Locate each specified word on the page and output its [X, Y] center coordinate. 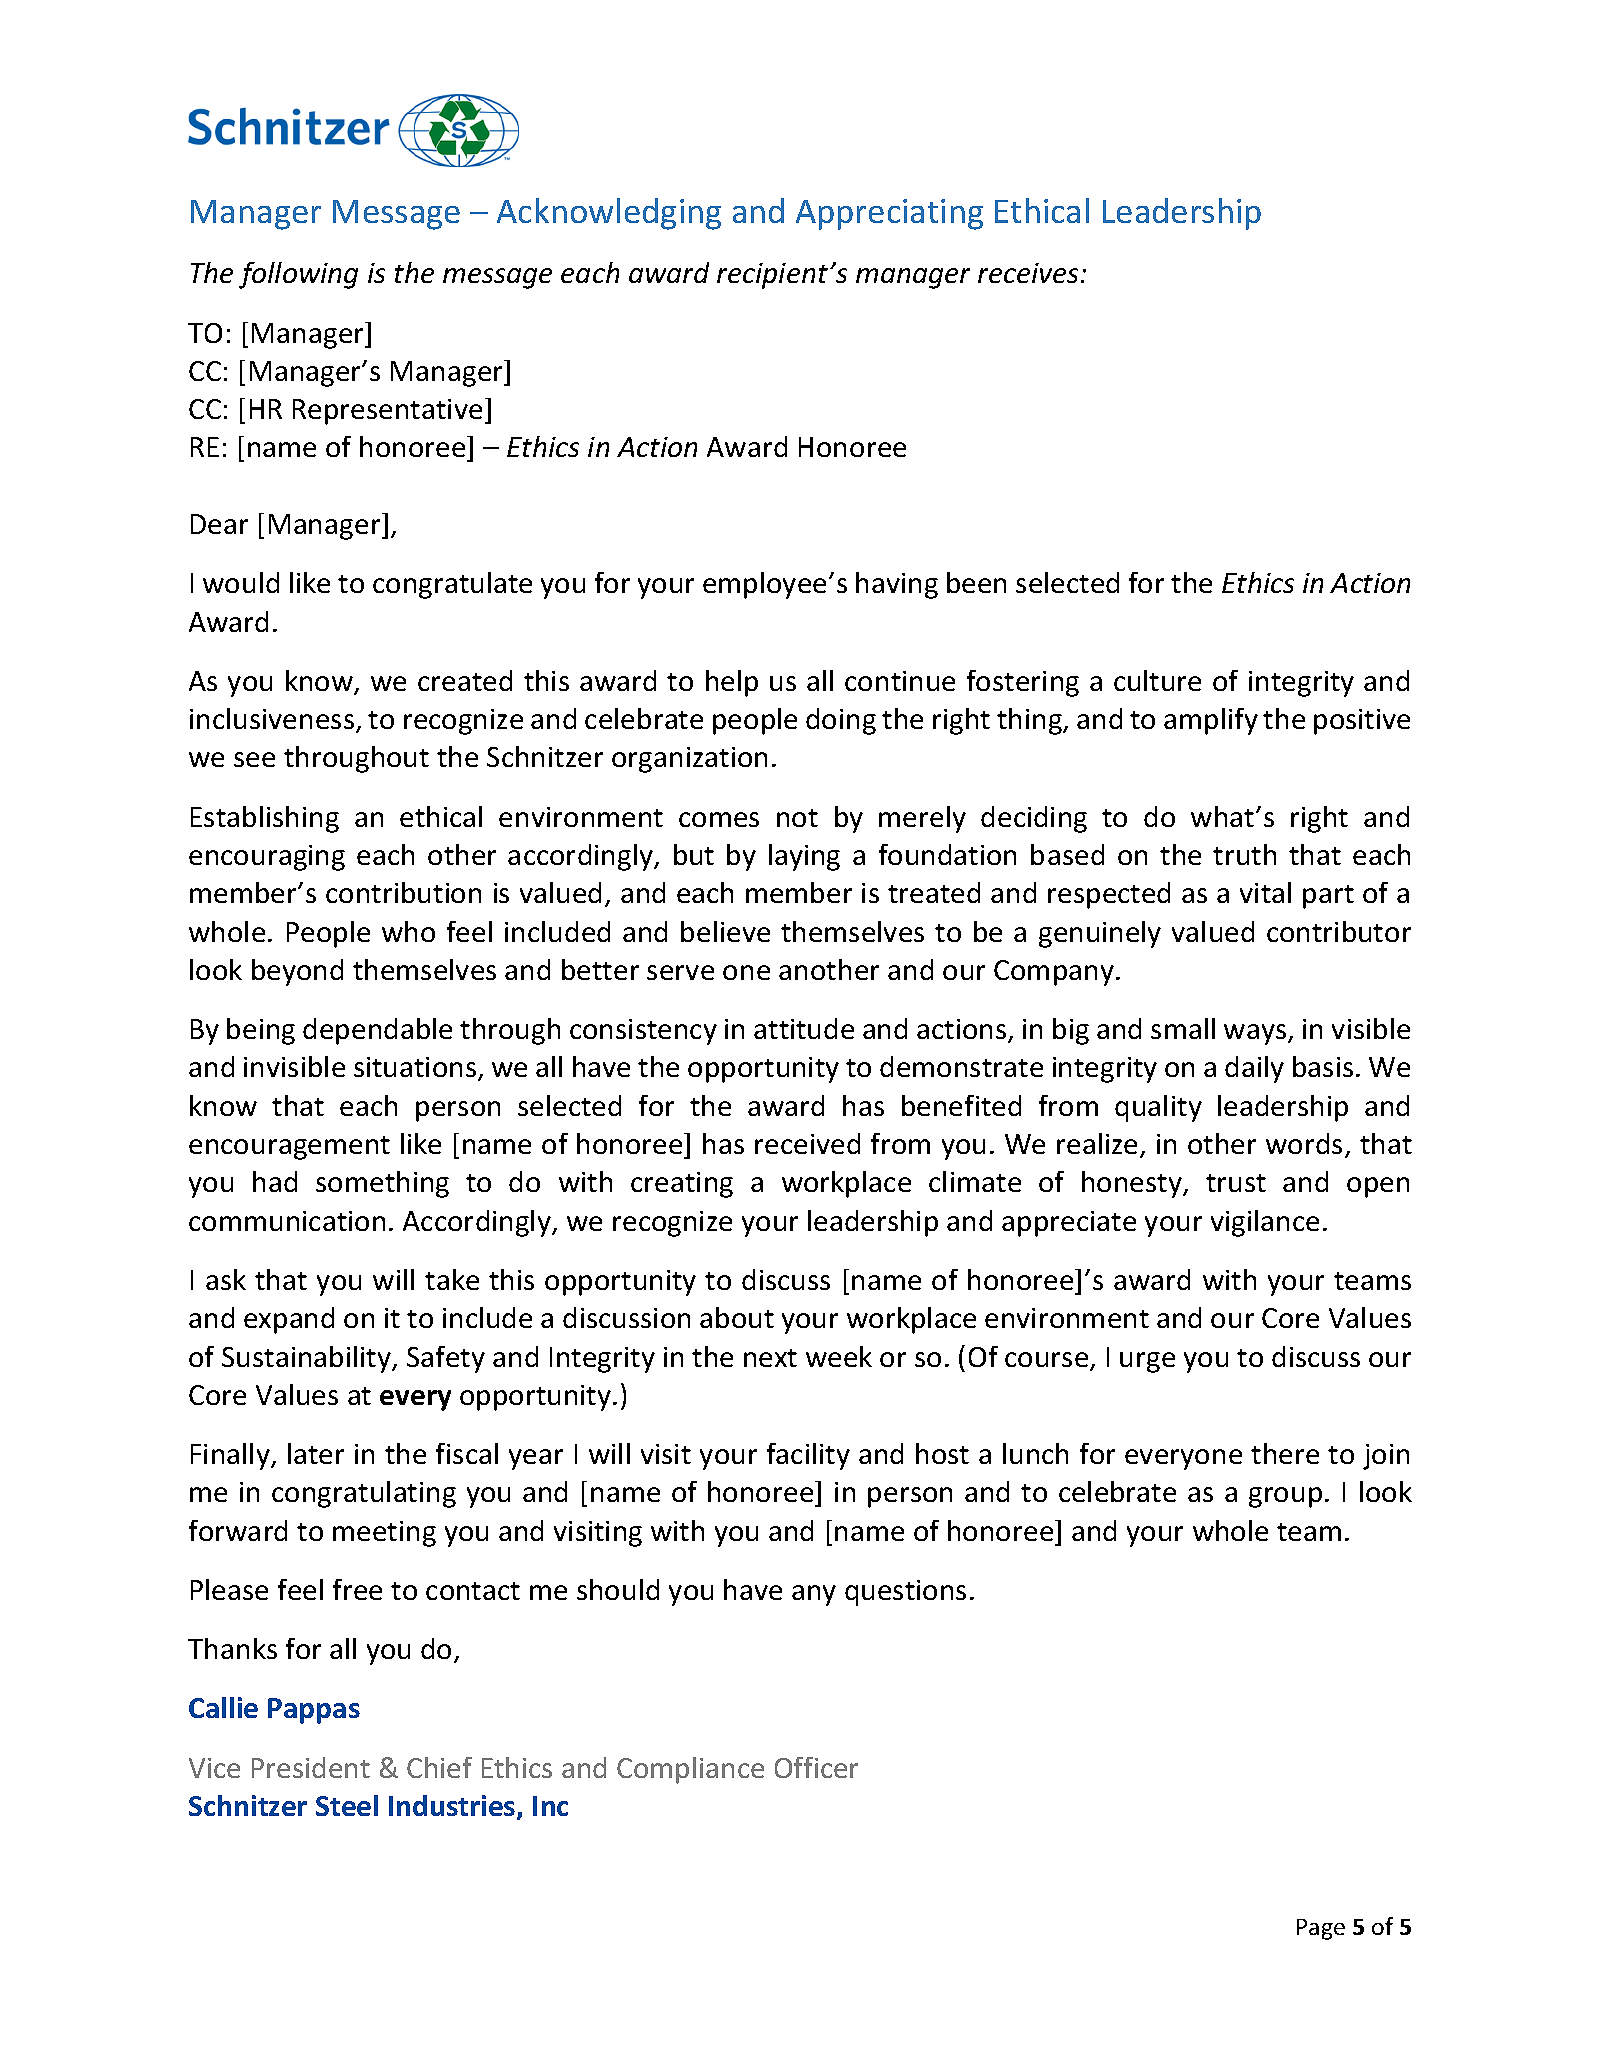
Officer [816, 1767]
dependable [377, 1031]
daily [1254, 1069]
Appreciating [889, 214]
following [298, 275]
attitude [804, 1028]
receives [1028, 273]
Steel [347, 1805]
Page [1321, 1929]
